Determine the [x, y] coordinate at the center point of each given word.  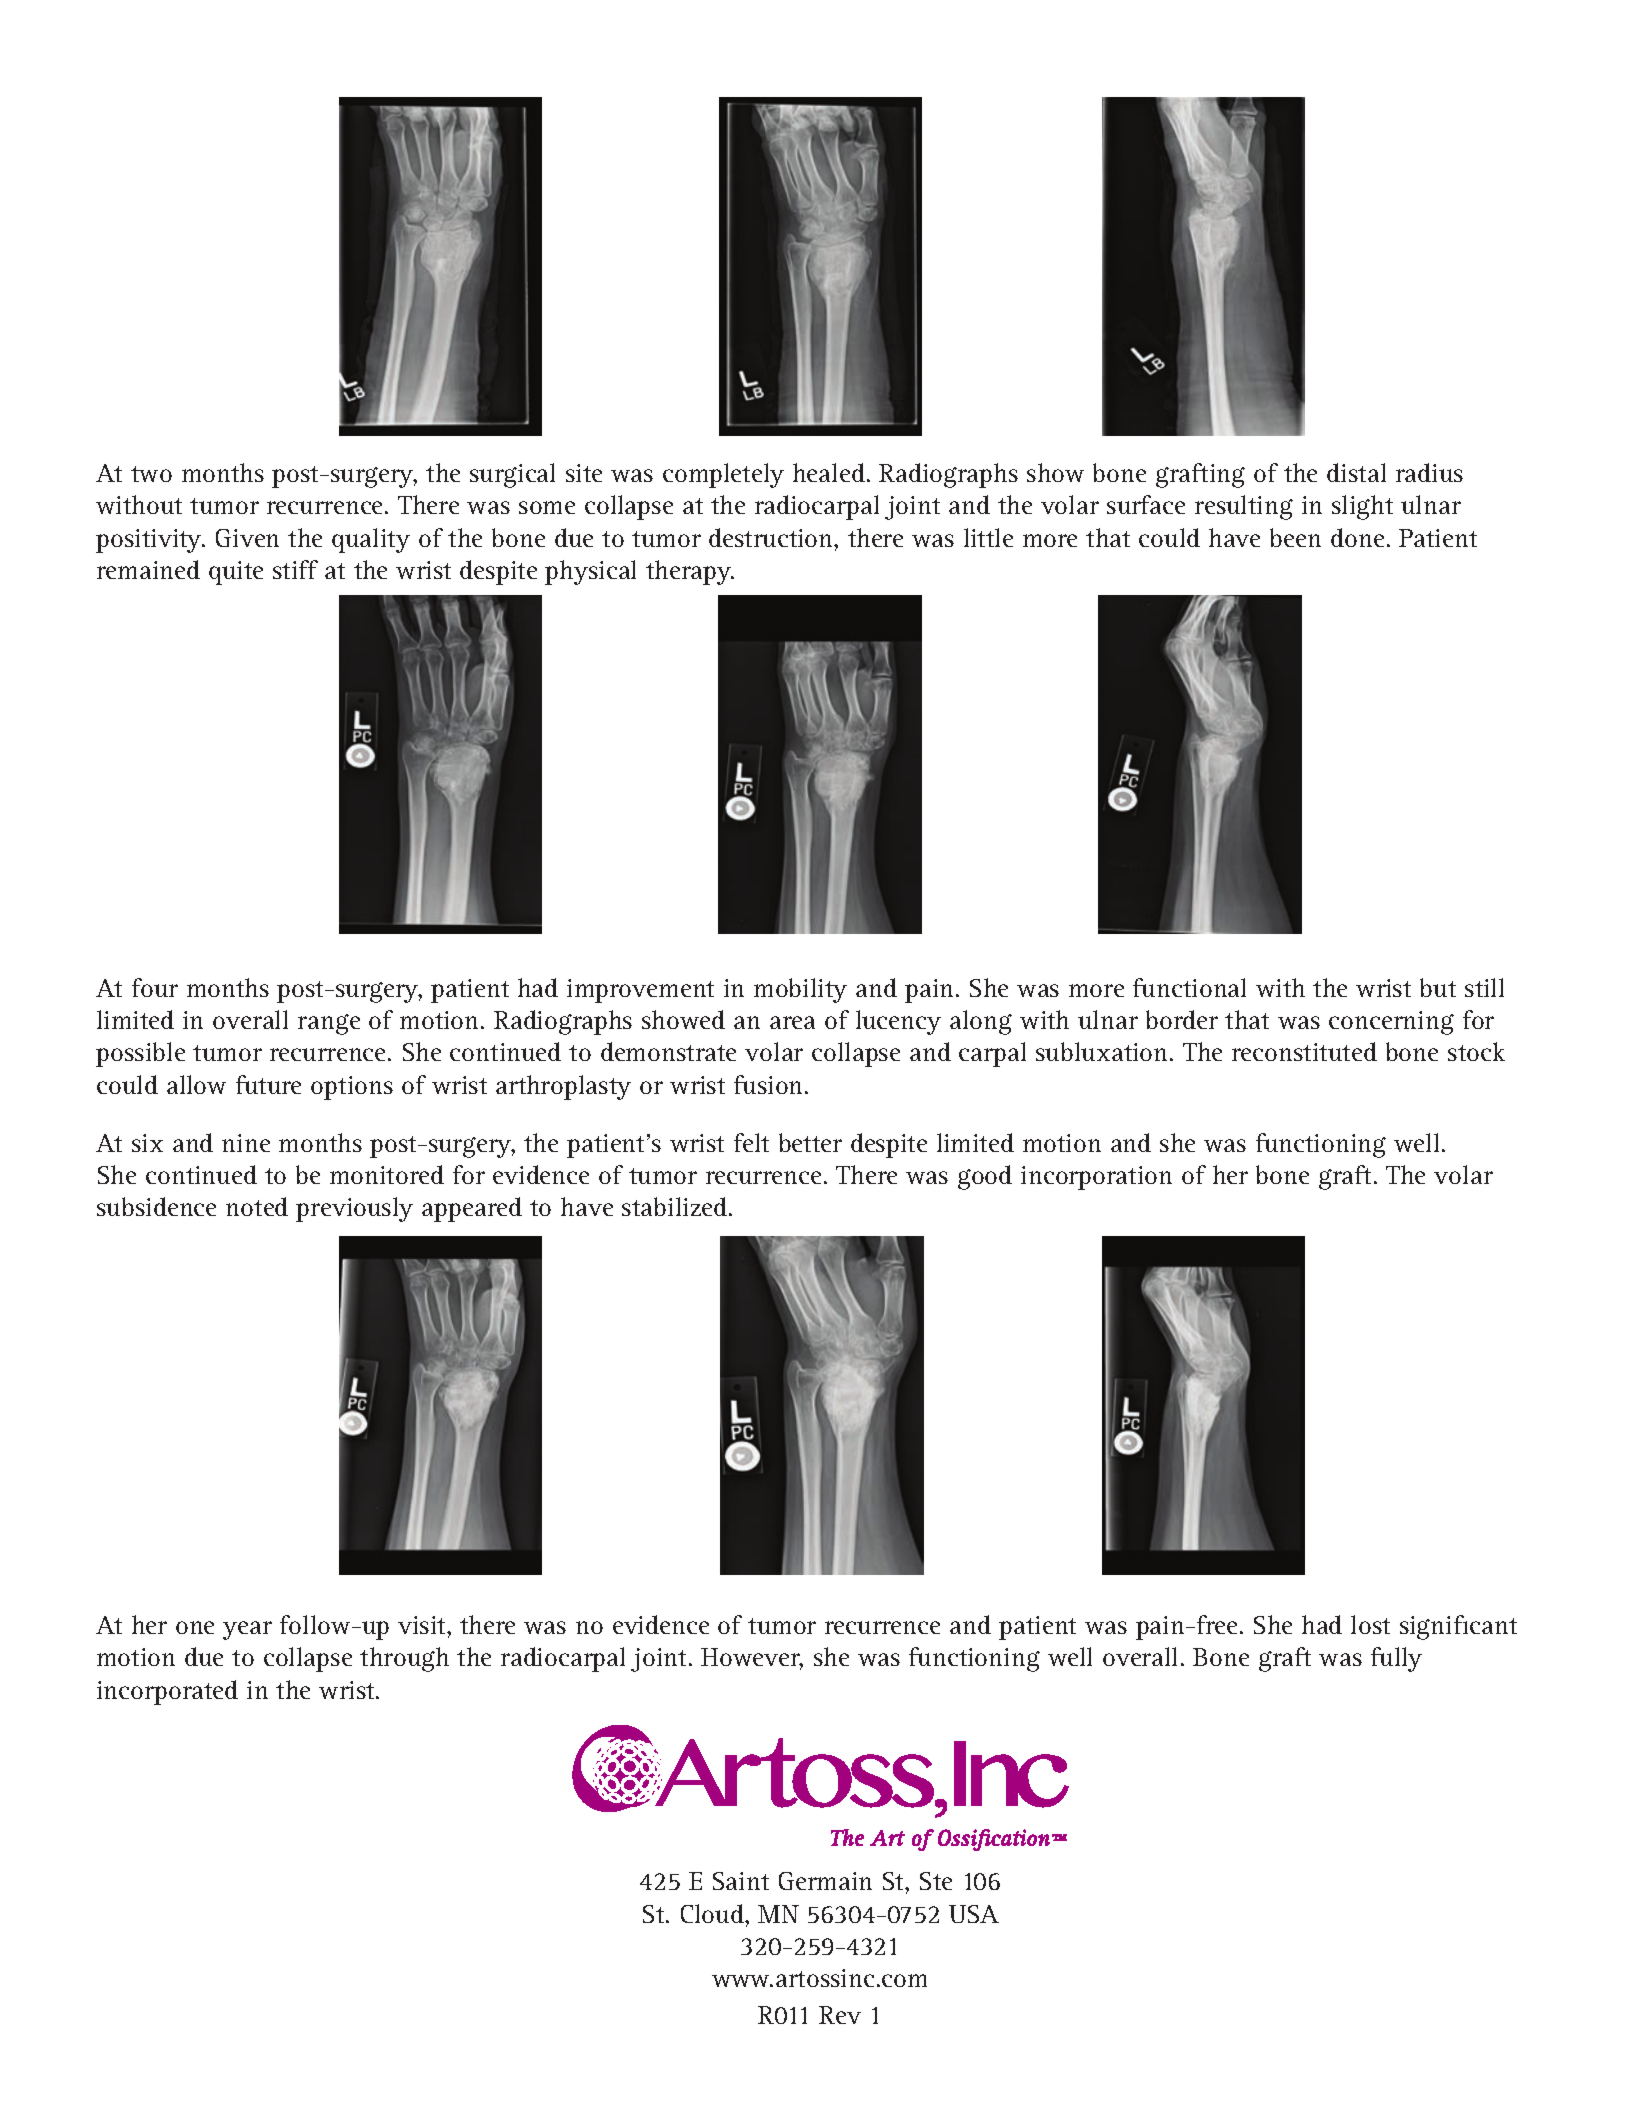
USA [974, 1914]
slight [1362, 507]
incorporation [1096, 1178]
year [247, 1630]
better [810, 1142]
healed [829, 472]
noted [257, 1206]
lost [1370, 1624]
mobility [800, 990]
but [1438, 987]
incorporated [167, 1692]
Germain [825, 1881]
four [155, 987]
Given [247, 538]
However [752, 1659]
